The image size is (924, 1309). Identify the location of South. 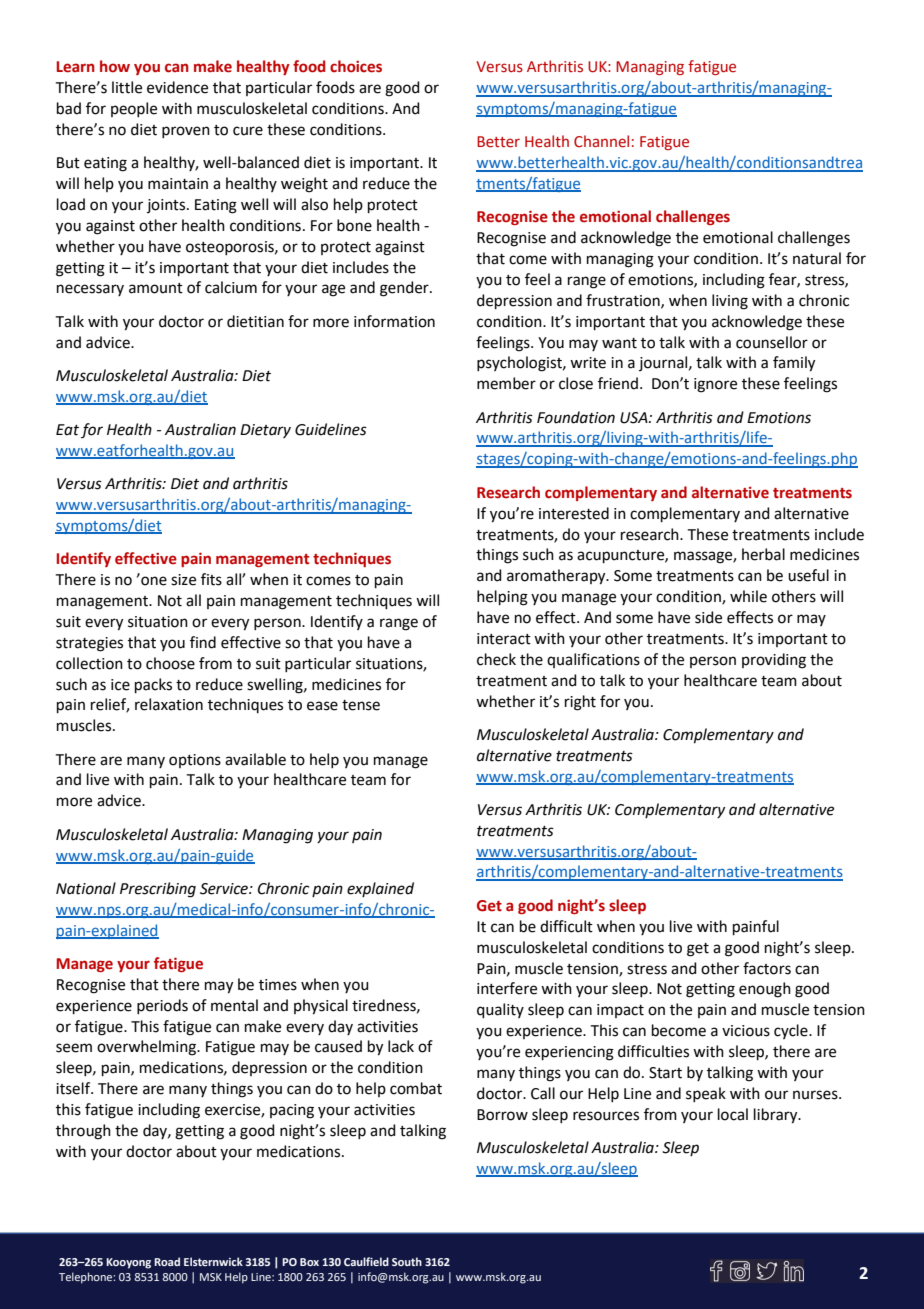
(407, 1261).
